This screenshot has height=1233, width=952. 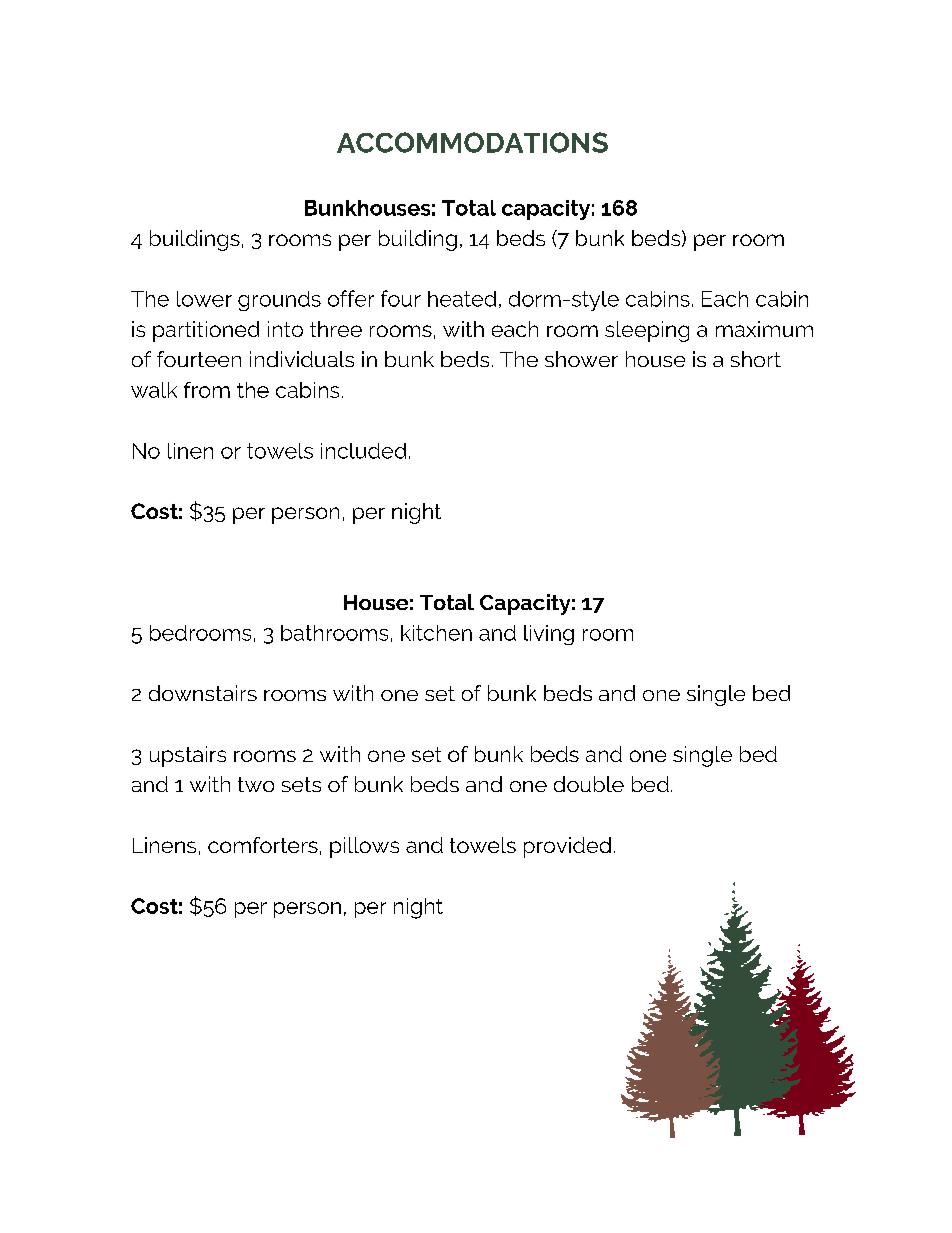 I want to click on heated, so click(x=462, y=299).
